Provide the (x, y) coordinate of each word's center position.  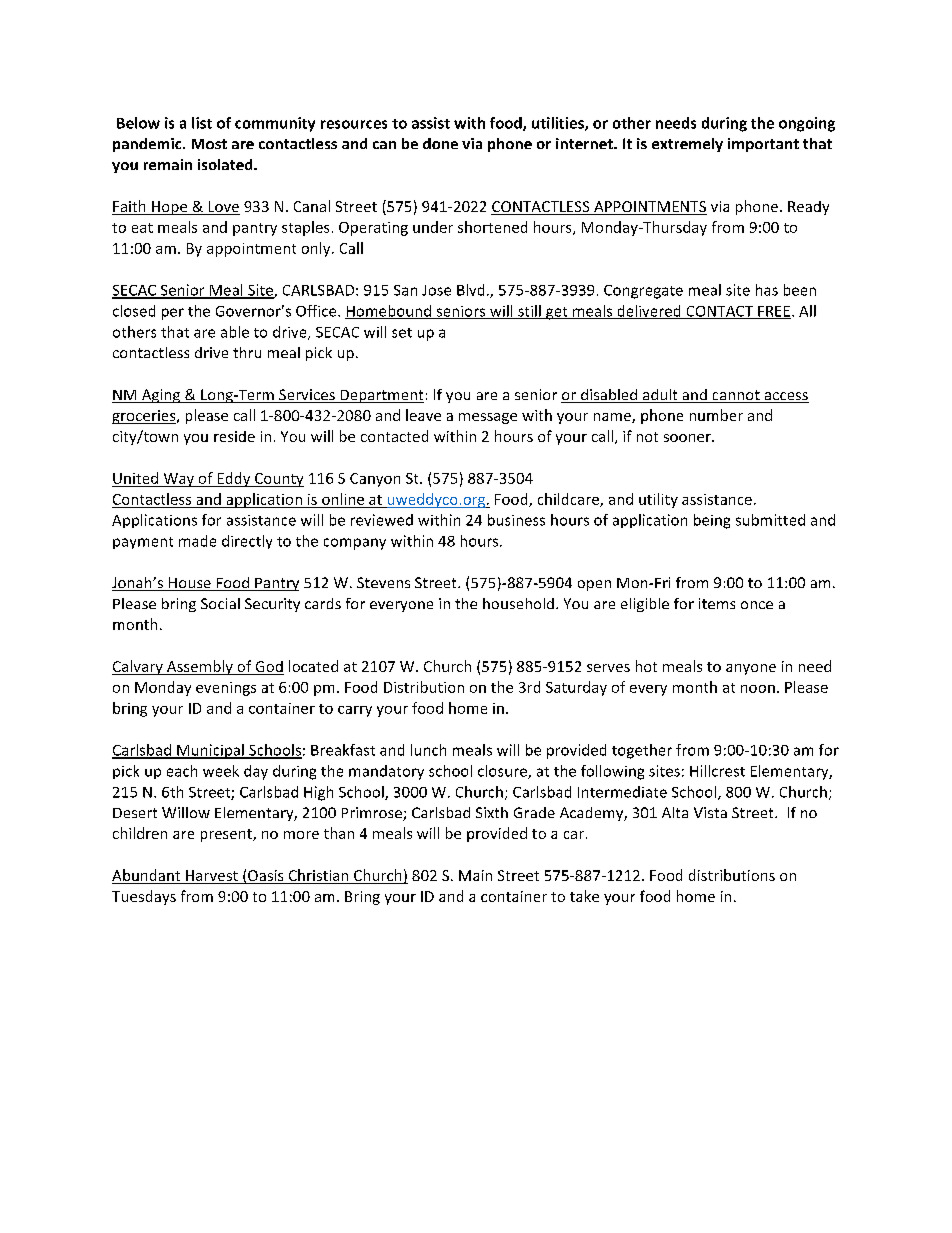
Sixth (492, 812)
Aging (161, 396)
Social (220, 603)
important (763, 145)
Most (209, 144)
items (717, 603)
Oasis (266, 877)
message (488, 418)
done (440, 143)
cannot (736, 396)
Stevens (383, 582)
